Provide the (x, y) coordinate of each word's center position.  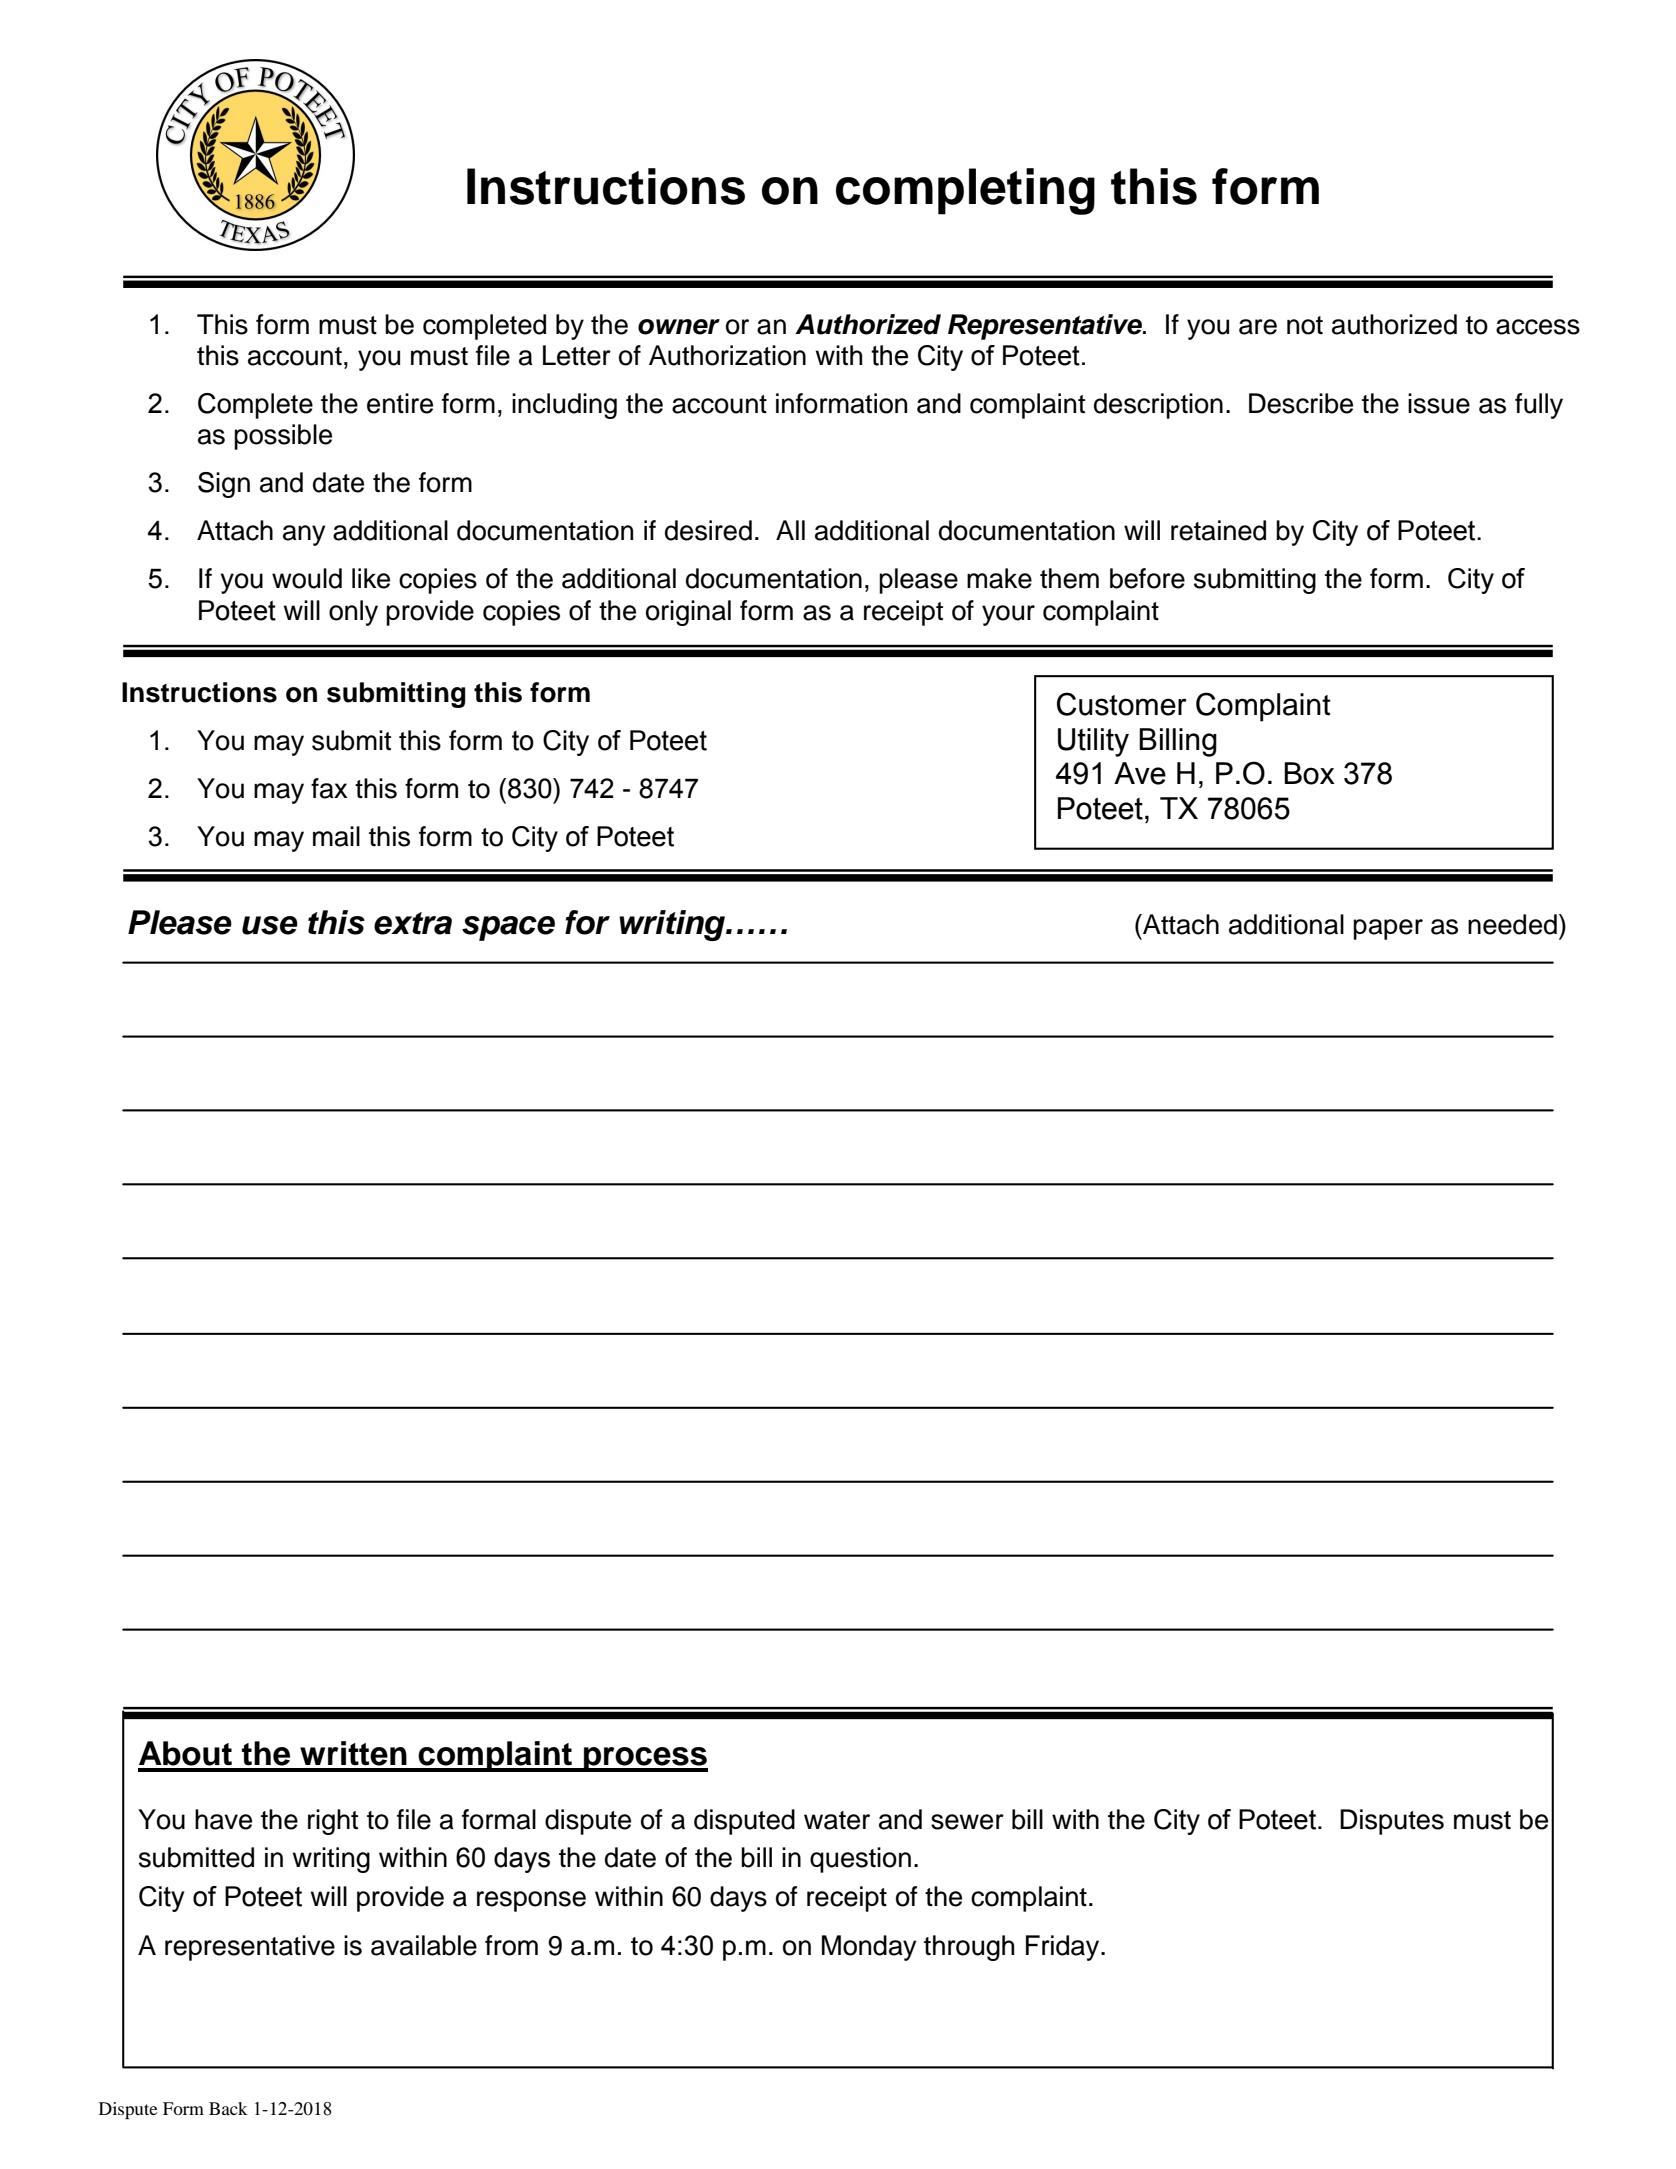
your (1008, 615)
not (1305, 325)
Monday (869, 1948)
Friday (1064, 1948)
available (424, 1945)
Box (1309, 773)
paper (1388, 929)
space (508, 928)
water (837, 1820)
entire (400, 403)
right (333, 1822)
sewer (967, 1822)
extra (413, 923)
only (353, 613)
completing (965, 191)
